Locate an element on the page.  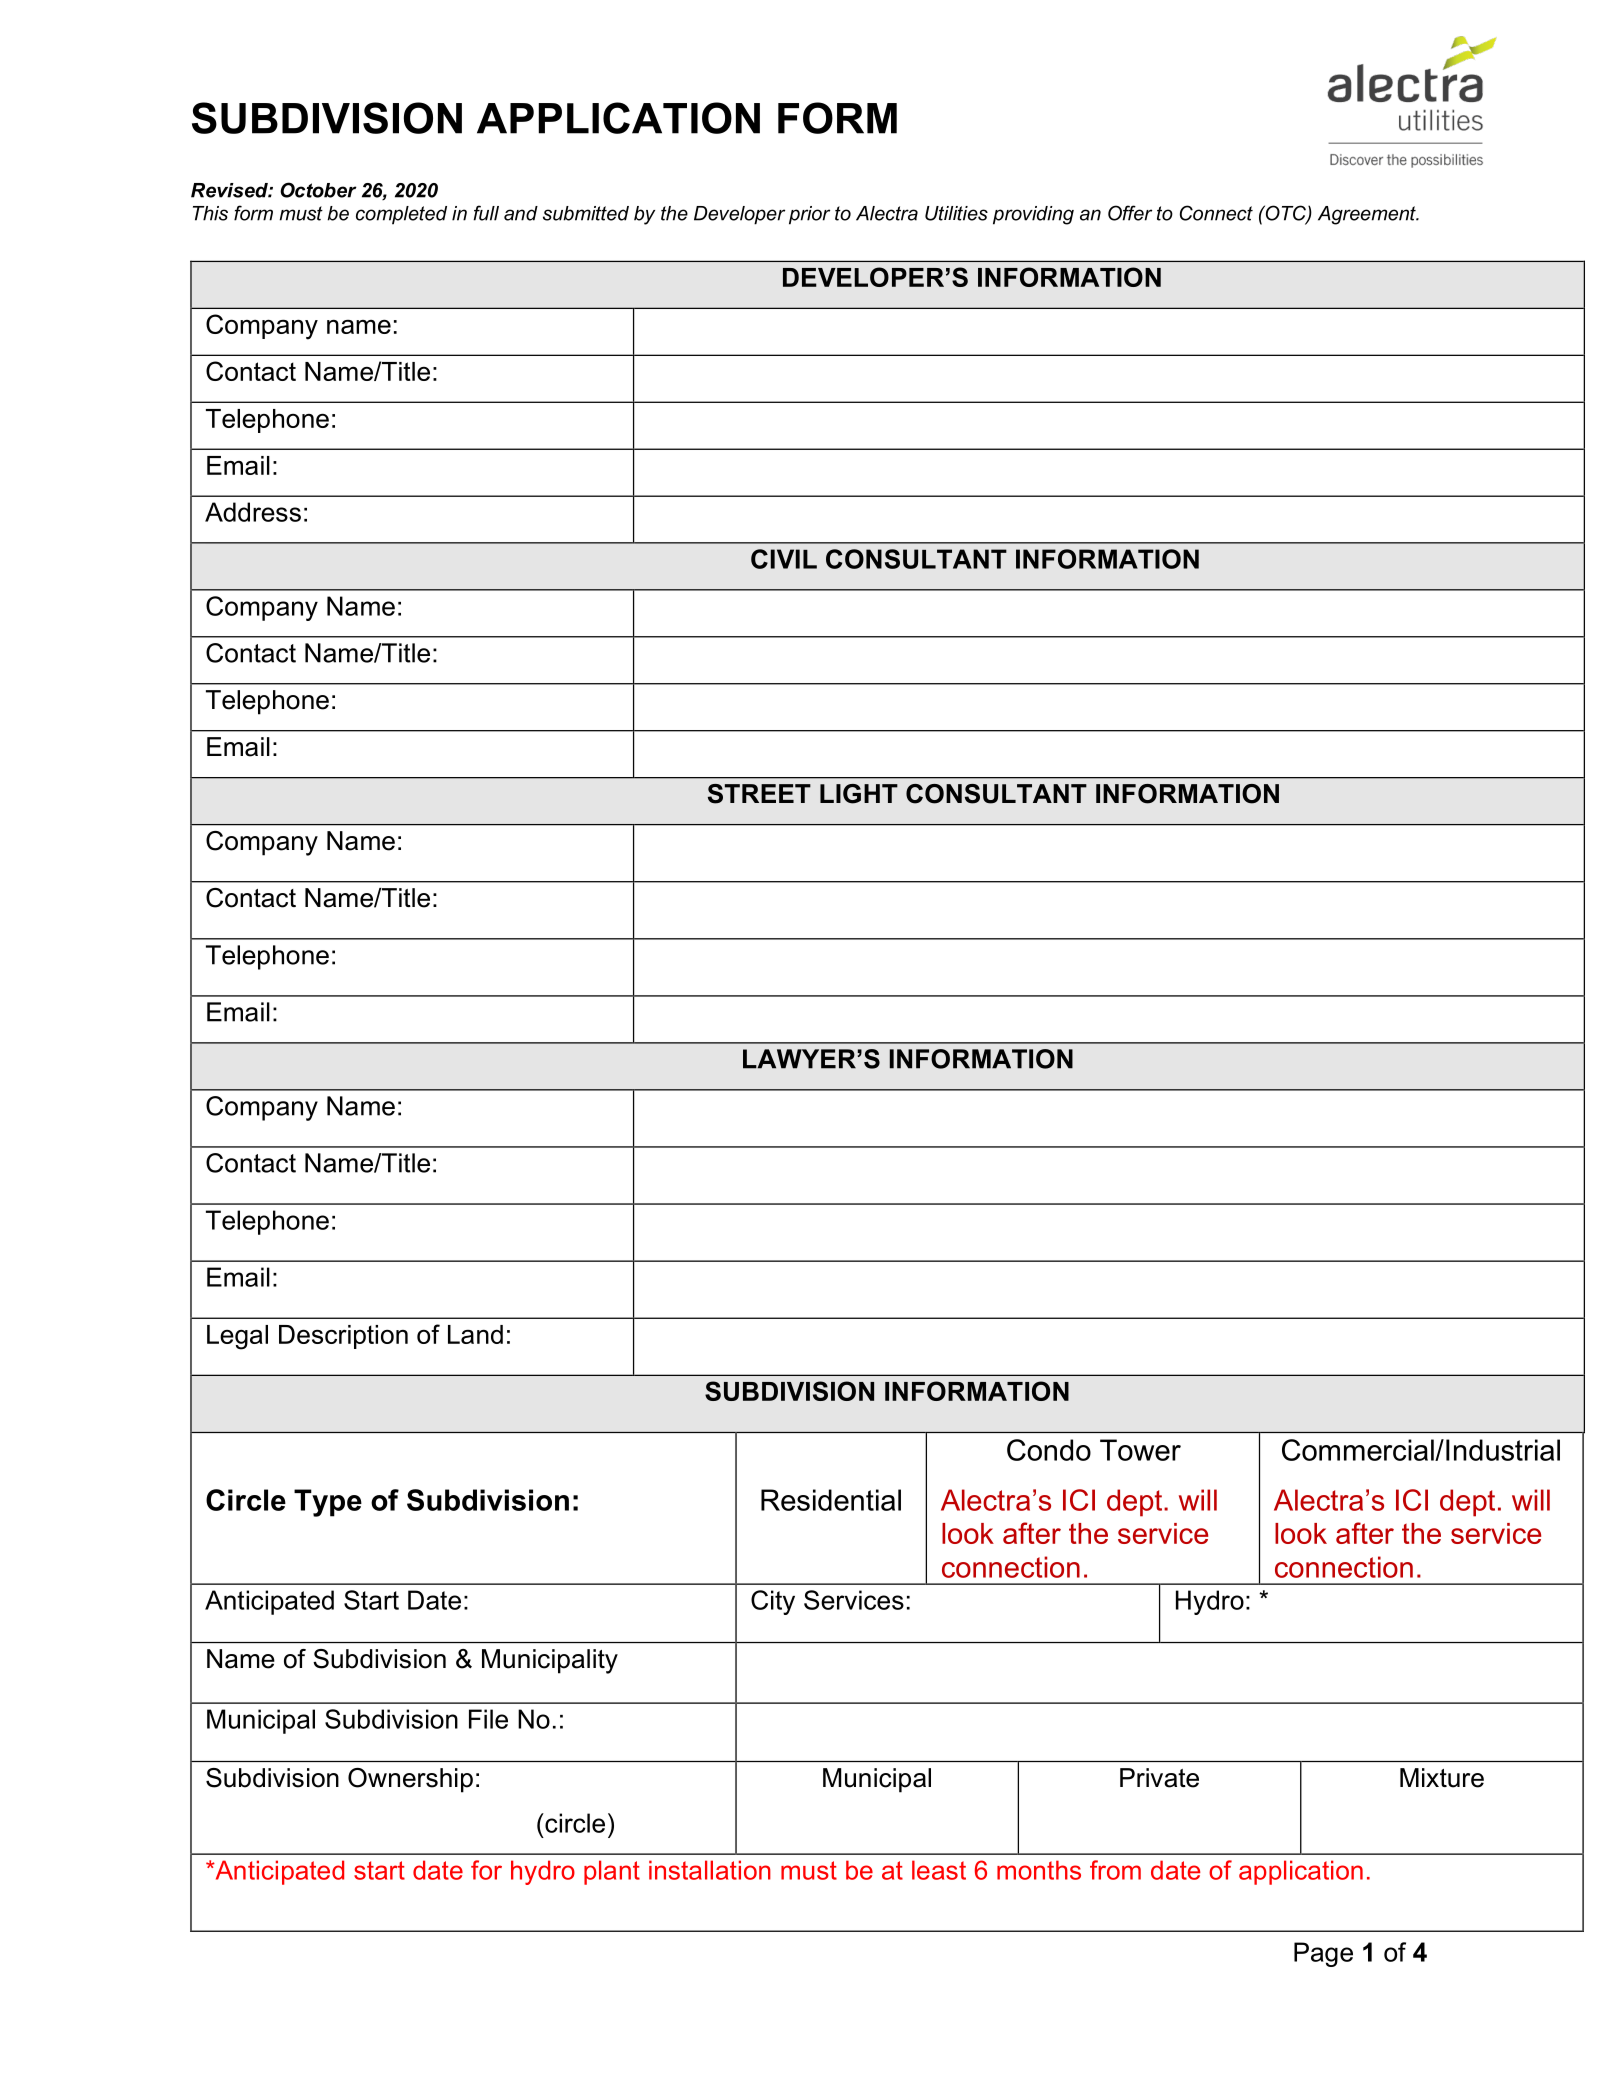
completed is located at coordinates (401, 215).
